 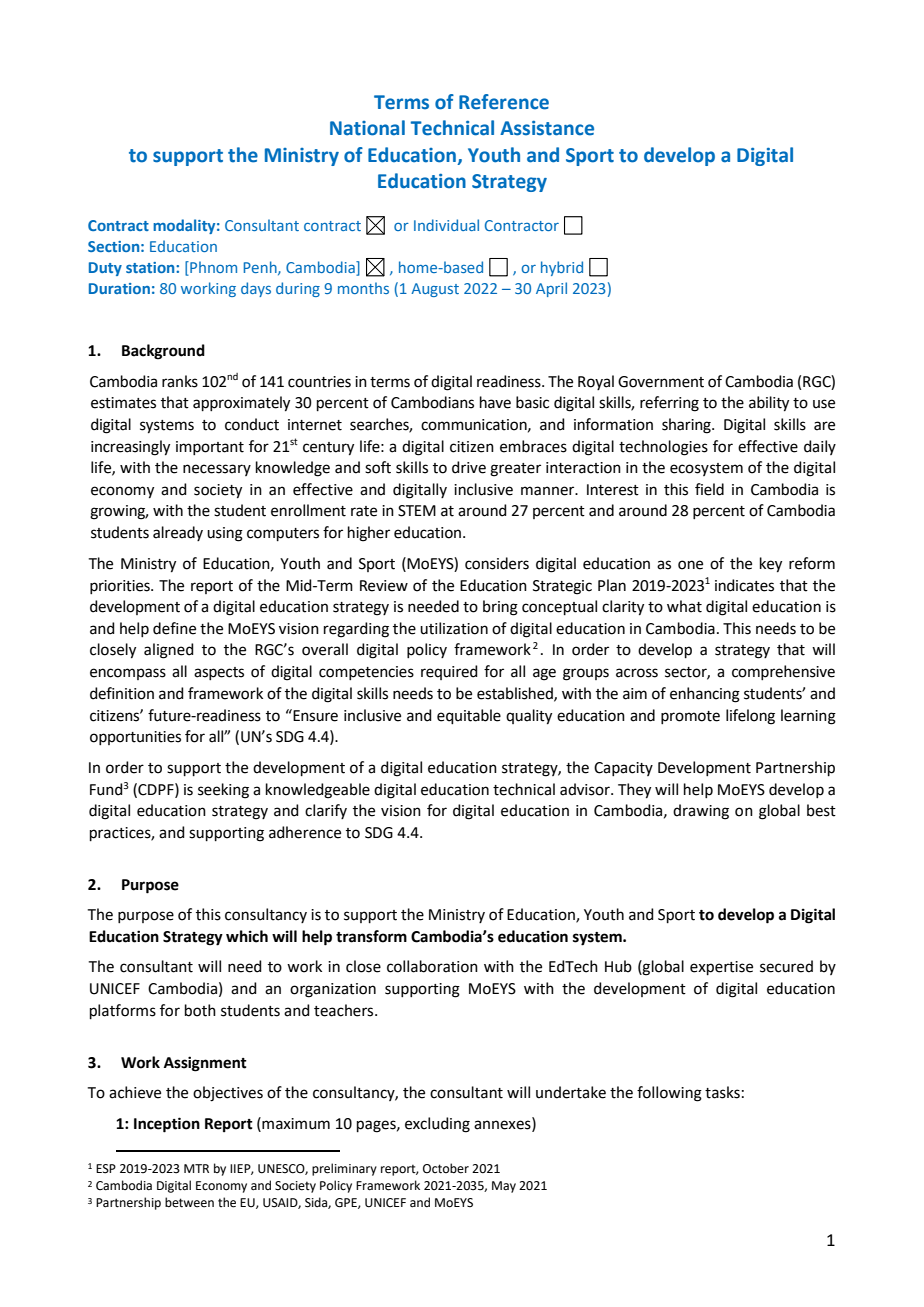 I want to click on seeking, so click(x=223, y=791).
